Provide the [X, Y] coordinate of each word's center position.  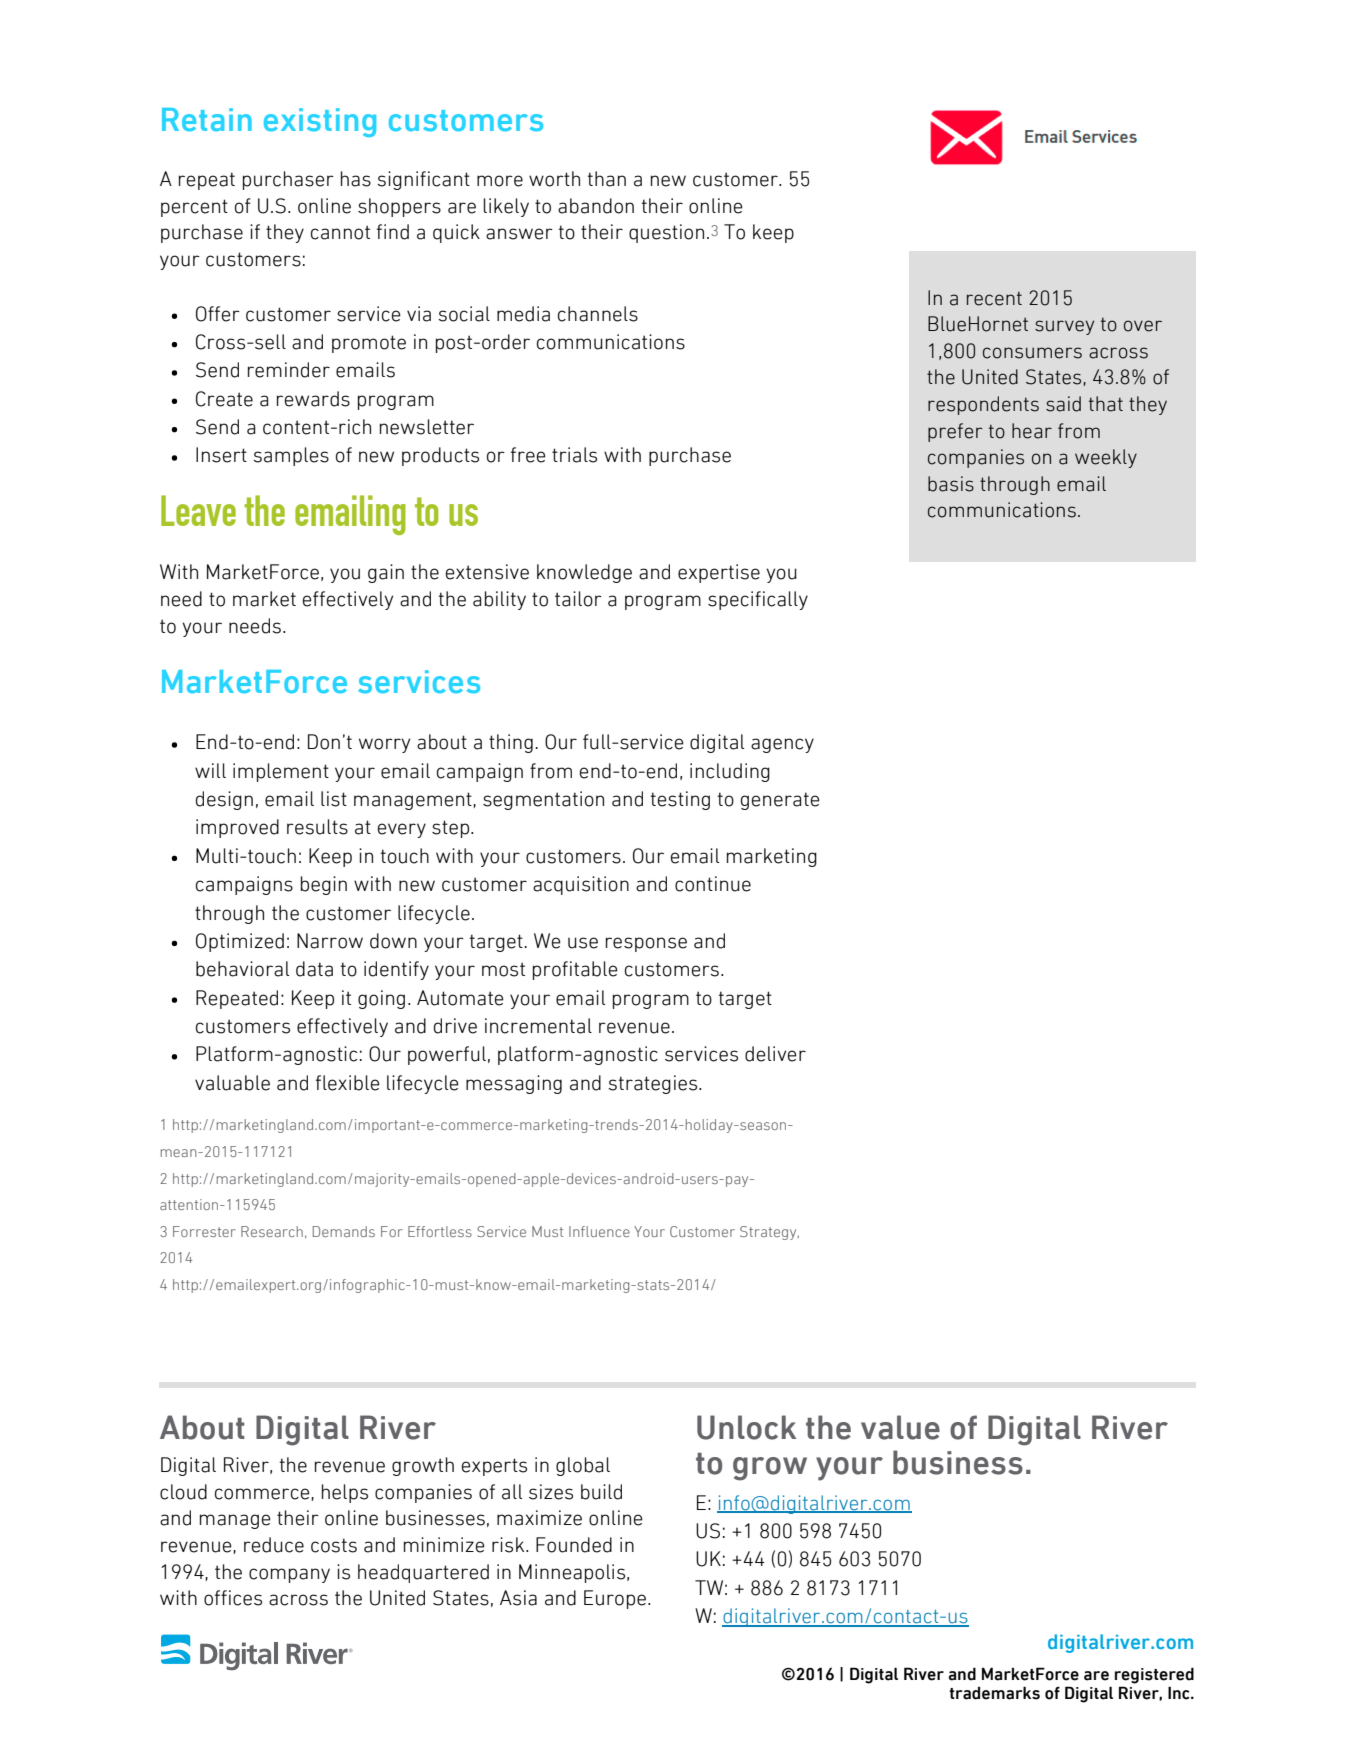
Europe [615, 1599]
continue [713, 884]
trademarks [994, 1693]
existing [320, 122]
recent [994, 298]
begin [324, 885]
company [289, 1575]
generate [780, 801]
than [607, 179]
